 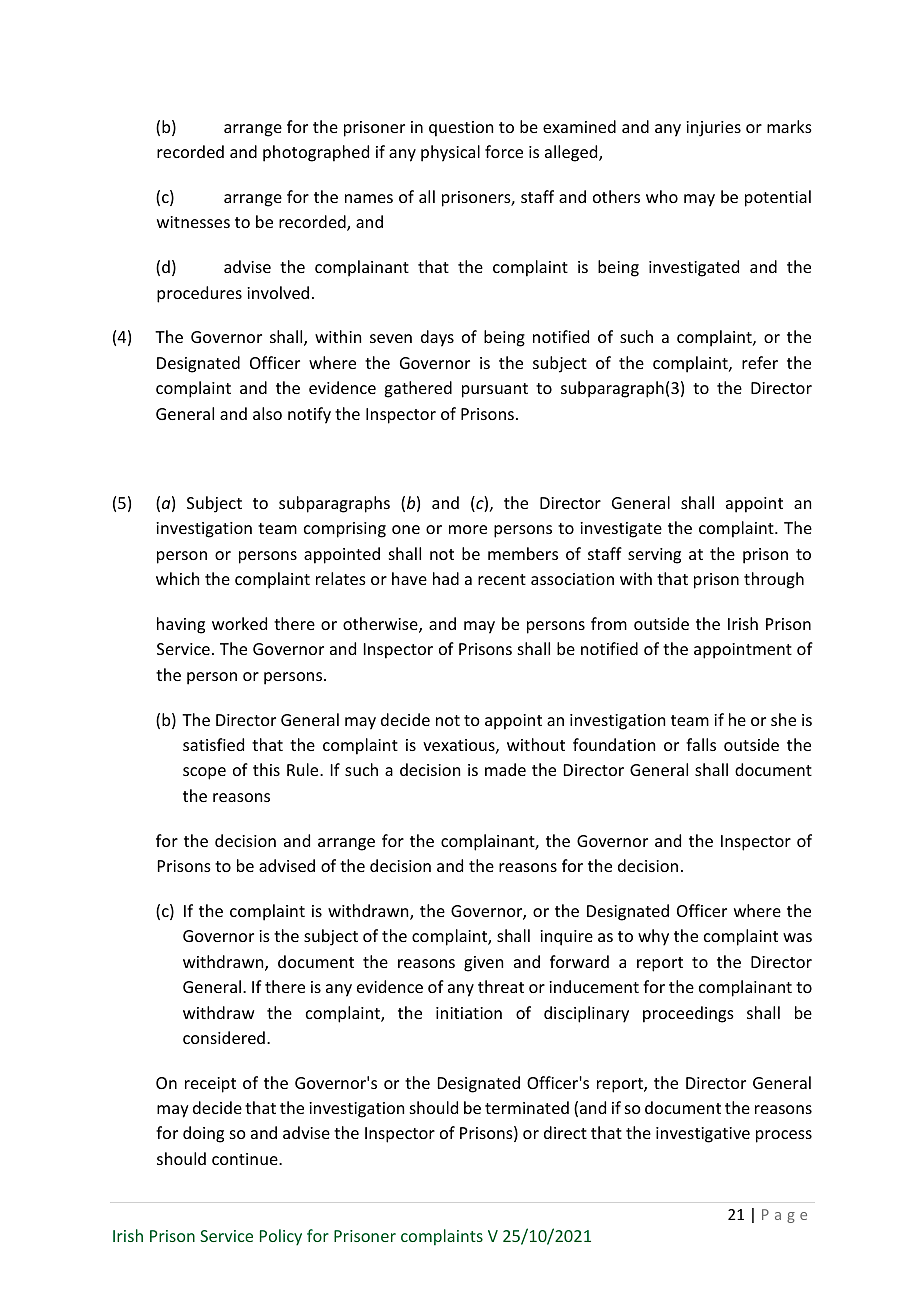 What do you see at coordinates (504, 151) in the image?
I see `force` at bounding box center [504, 151].
